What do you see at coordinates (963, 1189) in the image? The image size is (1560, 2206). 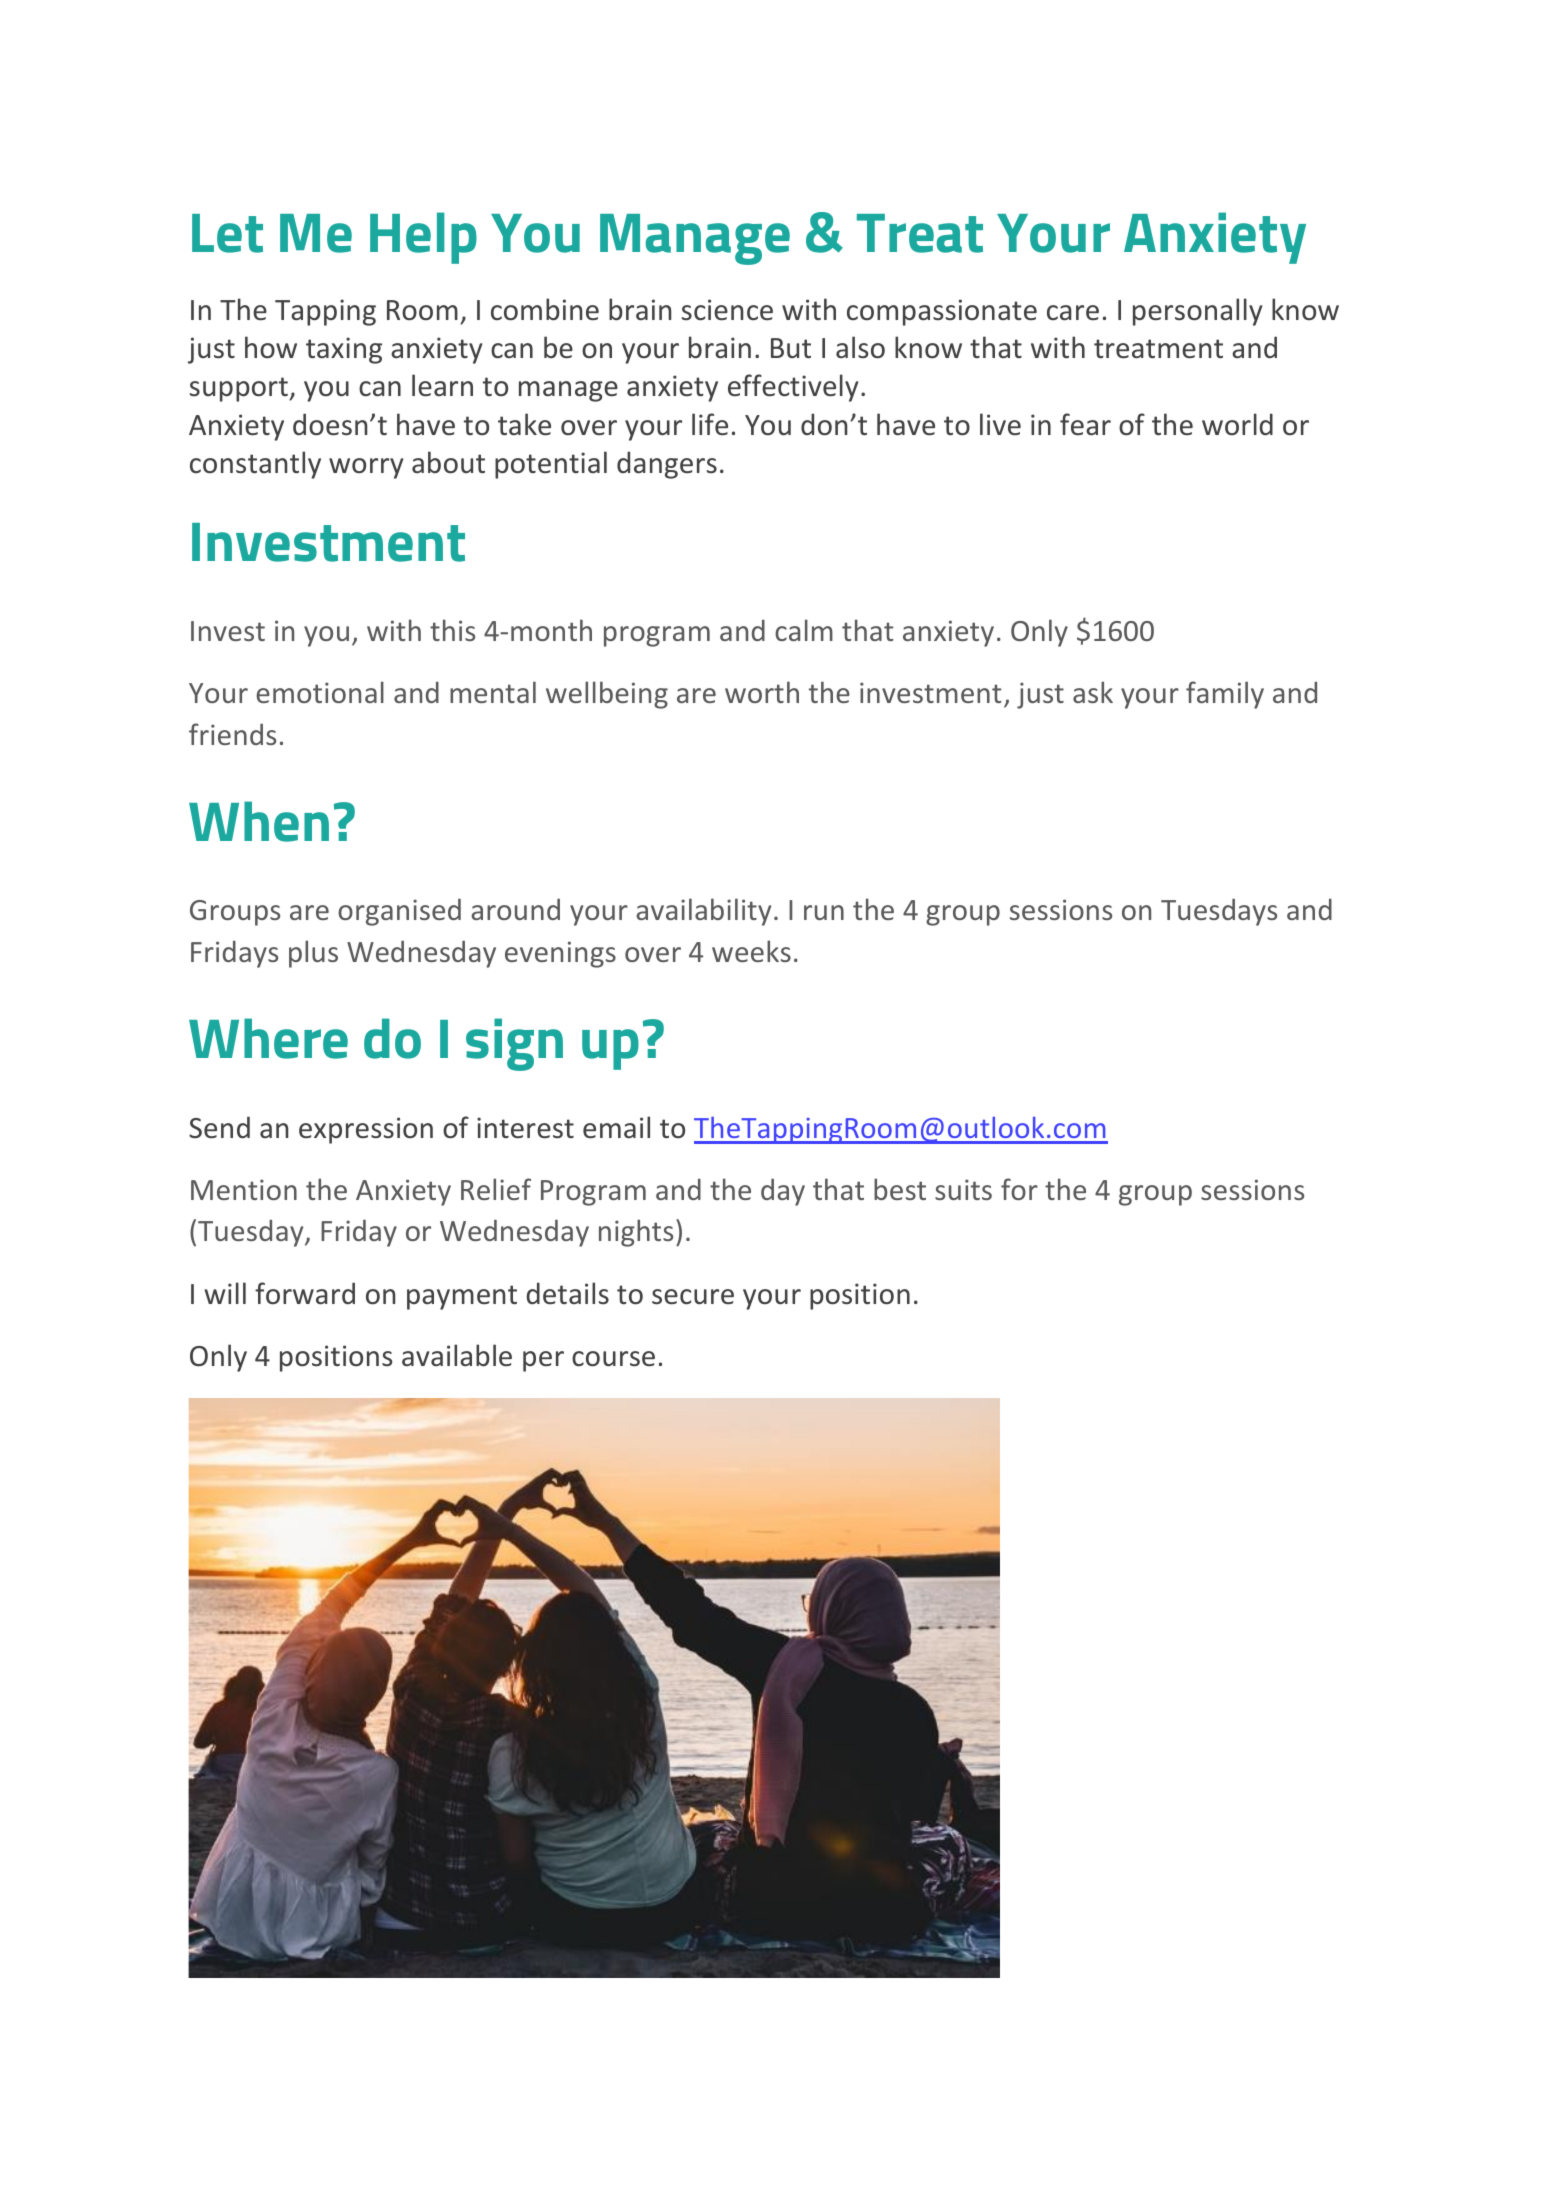 I see `suits` at bounding box center [963, 1189].
